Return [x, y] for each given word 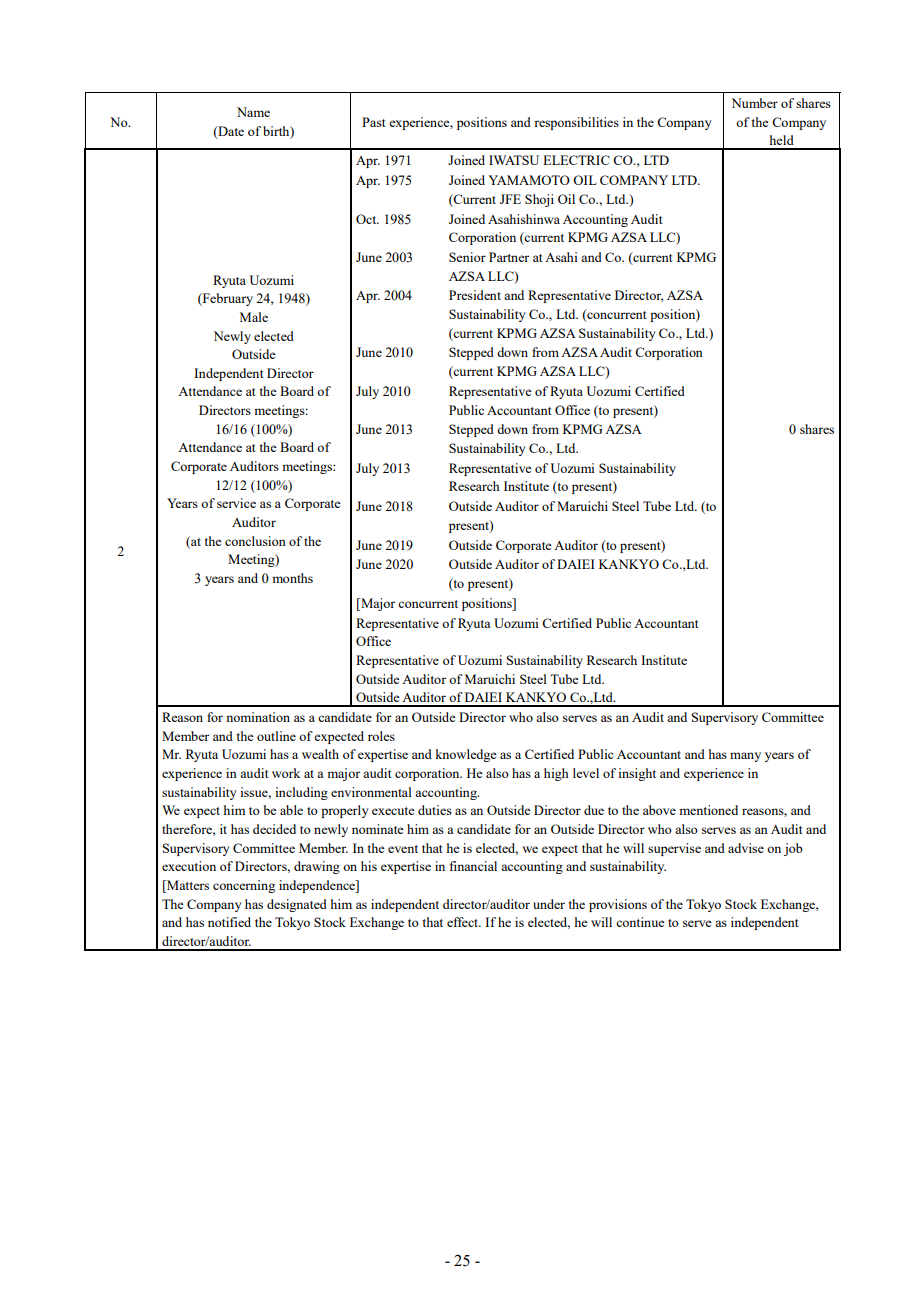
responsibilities [576, 123]
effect [464, 922]
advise [746, 848]
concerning [244, 886]
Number [755, 103]
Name [253, 112]
